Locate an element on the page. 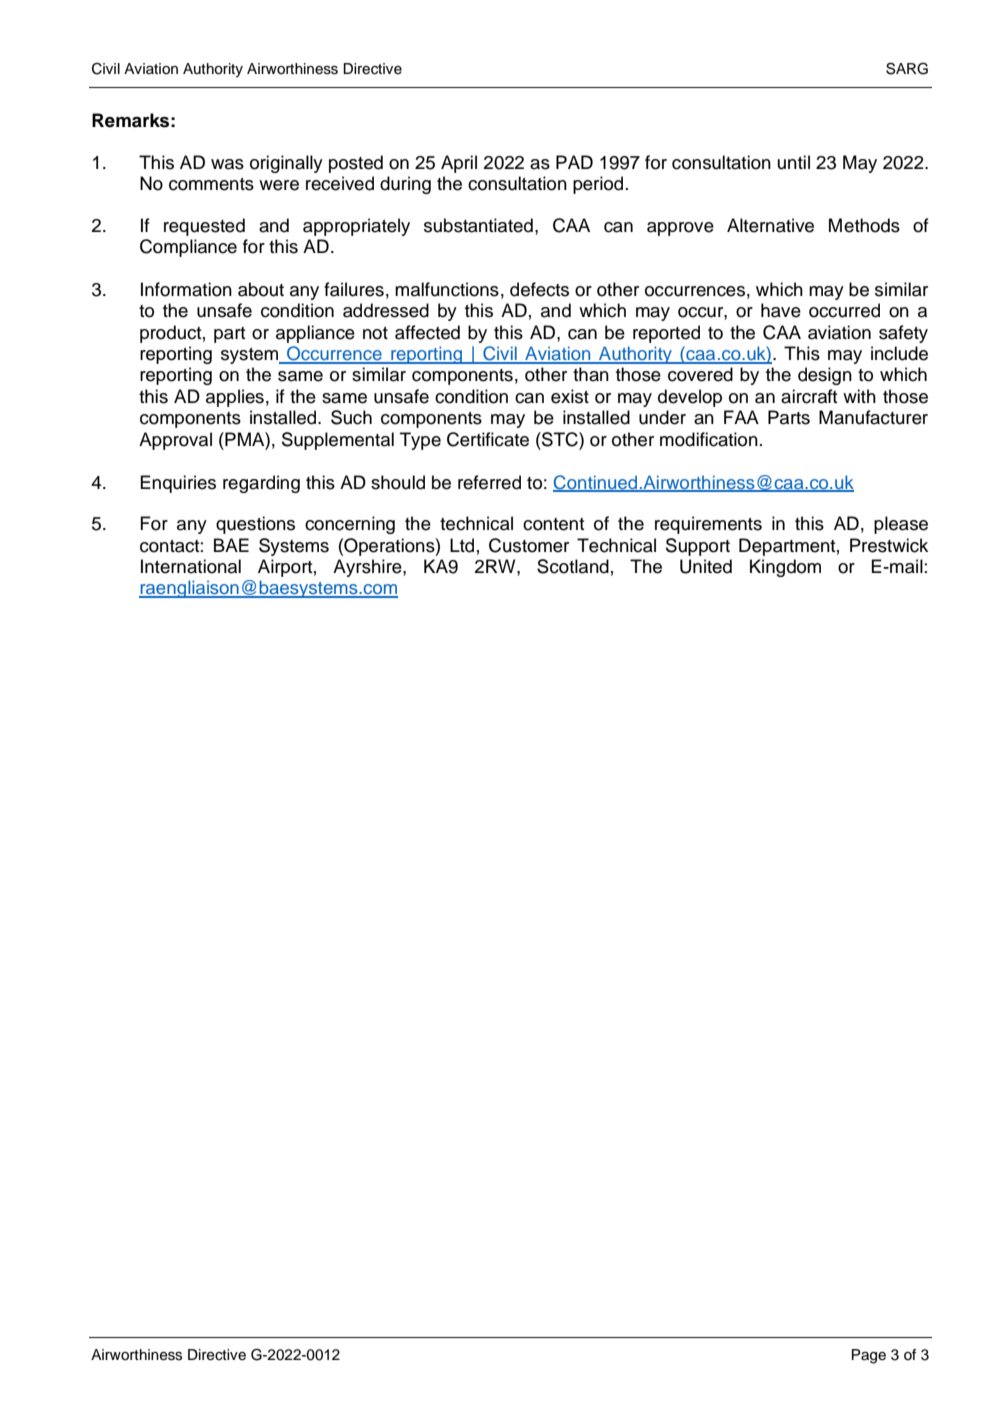 The image size is (1007, 1423). International is located at coordinates (191, 566).
